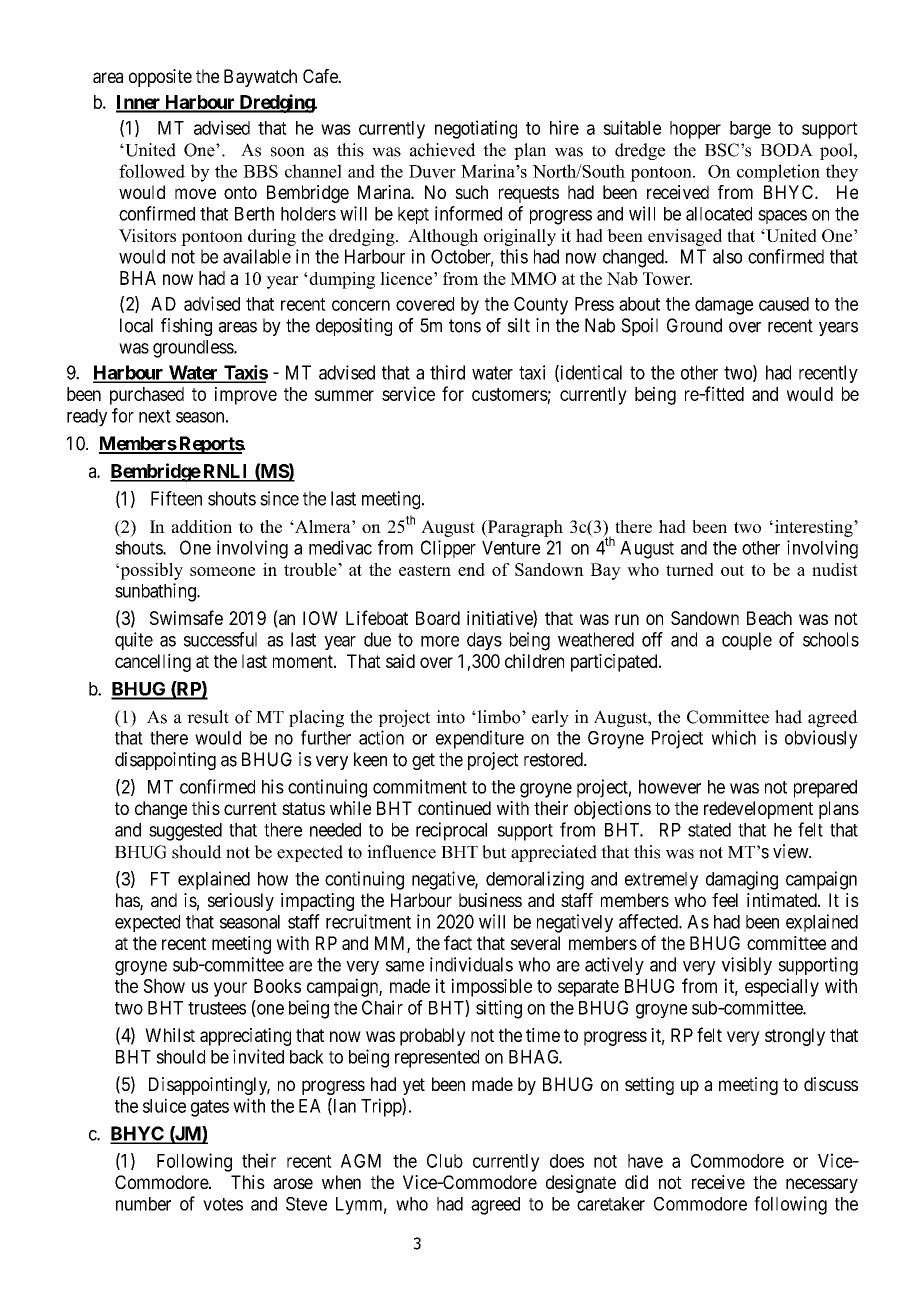 The image size is (924, 1308). What do you see at coordinates (524, 528) in the screenshot?
I see `Paragraph` at bounding box center [524, 528].
